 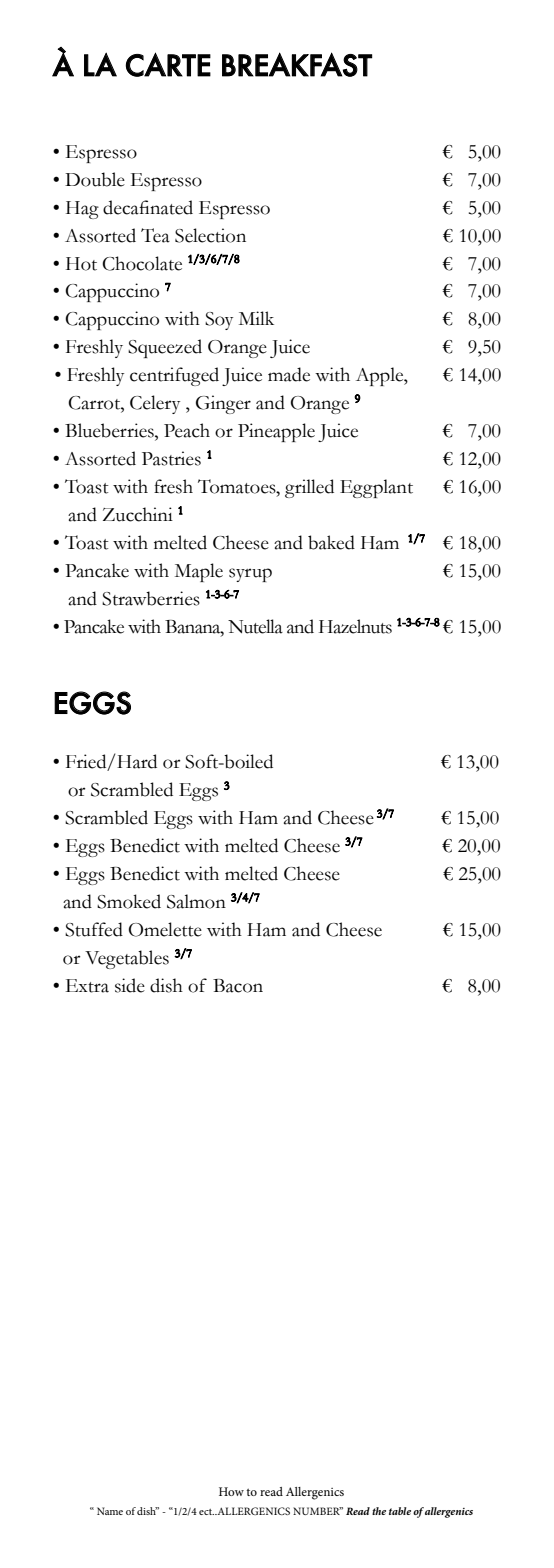 What do you see at coordinates (171, 458) in the screenshot?
I see `Pastries` at bounding box center [171, 458].
